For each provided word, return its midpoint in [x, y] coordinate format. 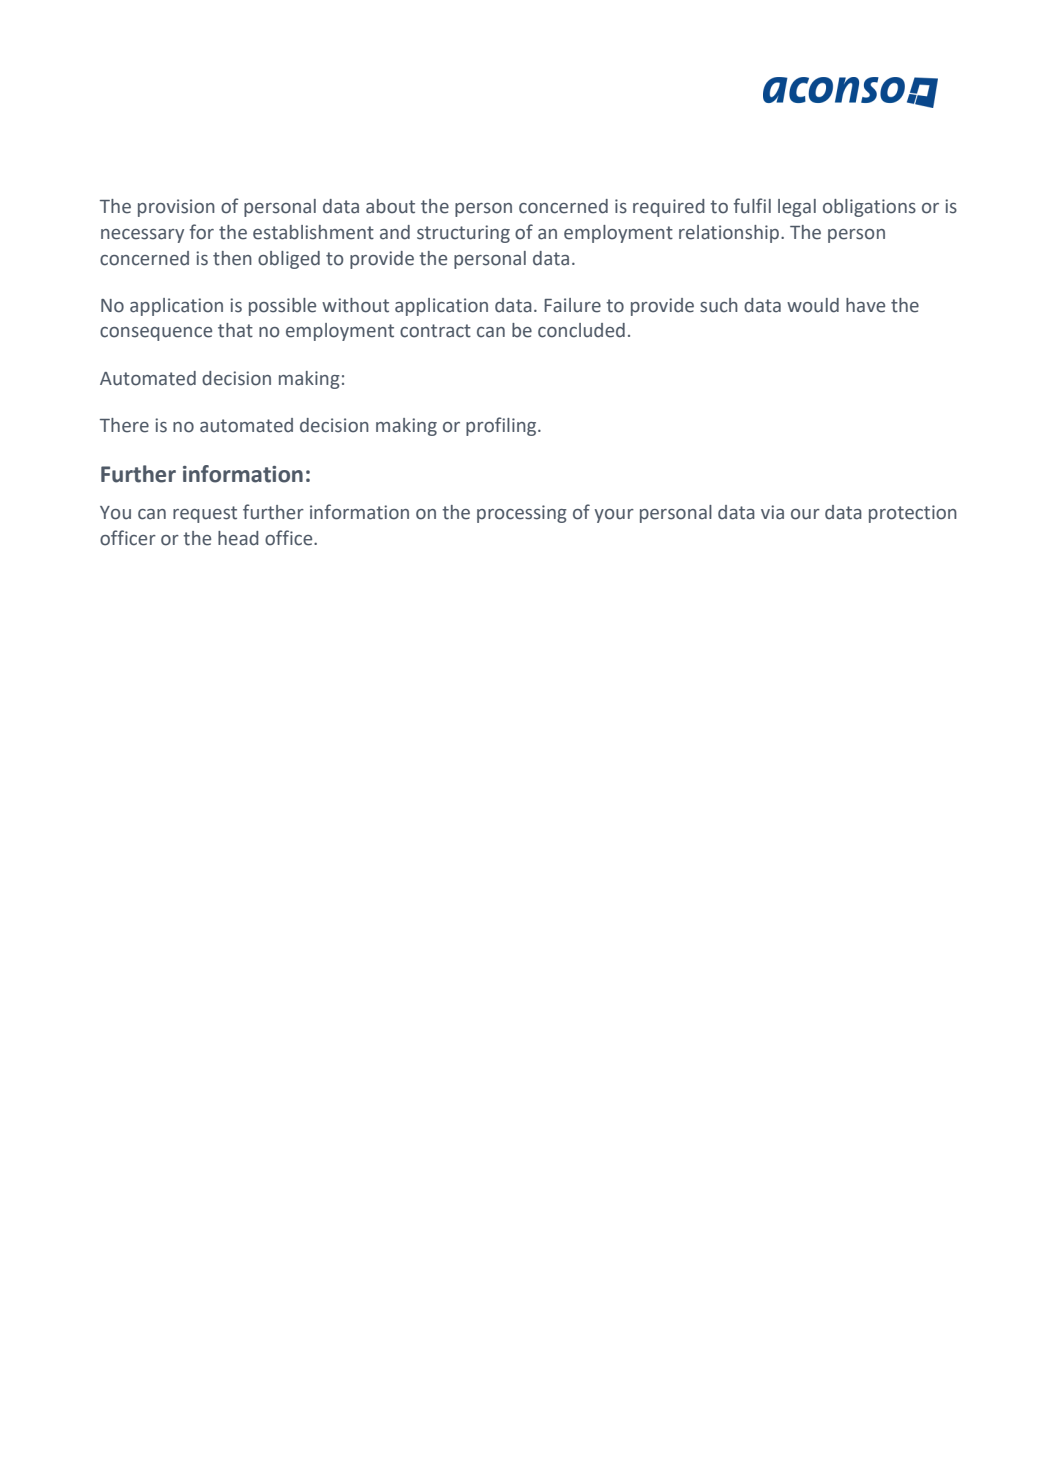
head [238, 538]
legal [797, 208]
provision [176, 208]
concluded [581, 330]
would [813, 305]
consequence [156, 334]
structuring [463, 234]
